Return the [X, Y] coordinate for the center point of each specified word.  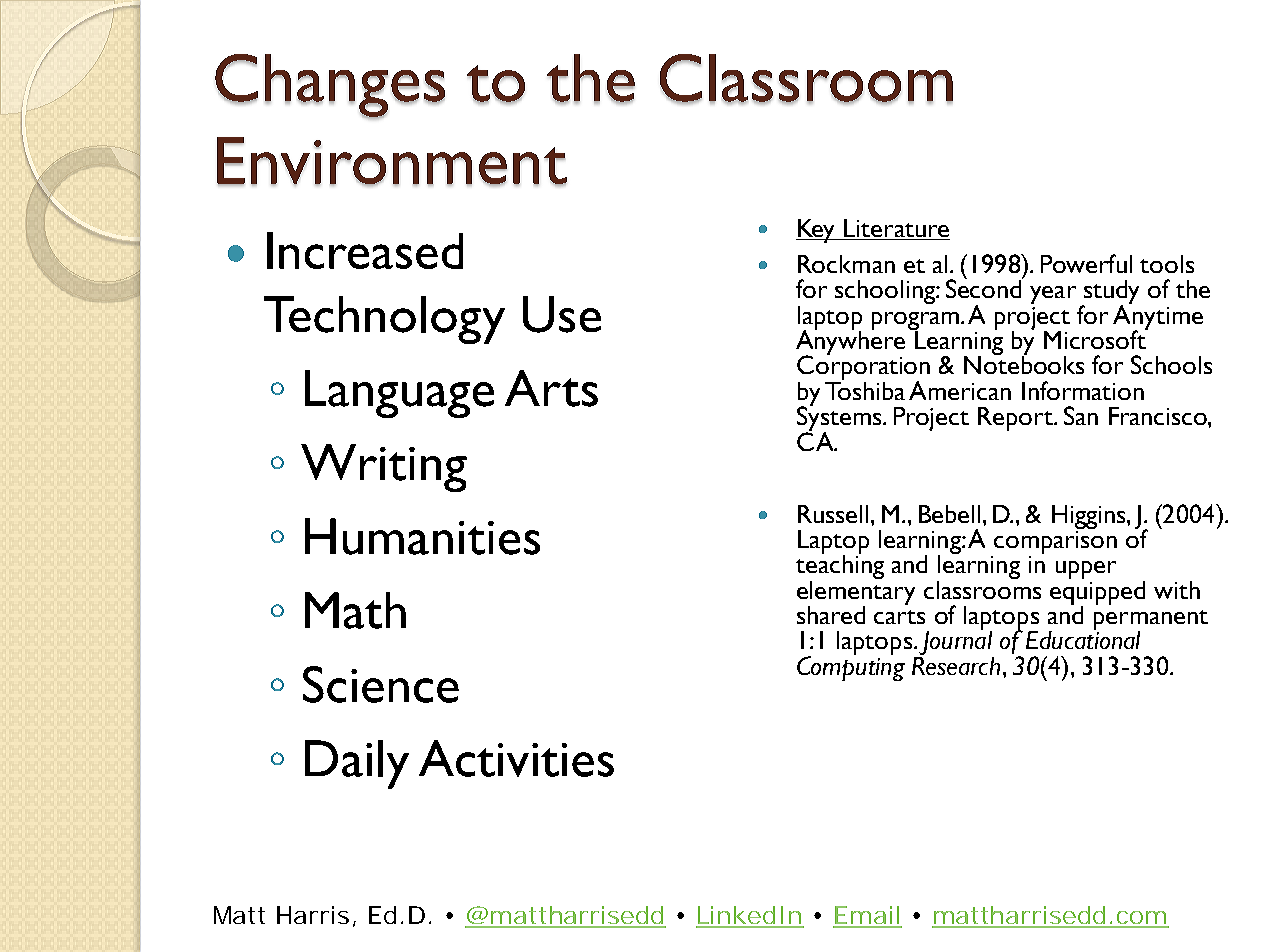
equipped [1097, 592]
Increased [365, 250]
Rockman [846, 264]
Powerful [1086, 263]
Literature [896, 229]
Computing [851, 667]
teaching [840, 567]
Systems [840, 419]
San [1081, 415]
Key [817, 231]
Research [956, 664]
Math [355, 610]
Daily [357, 764]
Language [399, 394]
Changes [330, 86]
